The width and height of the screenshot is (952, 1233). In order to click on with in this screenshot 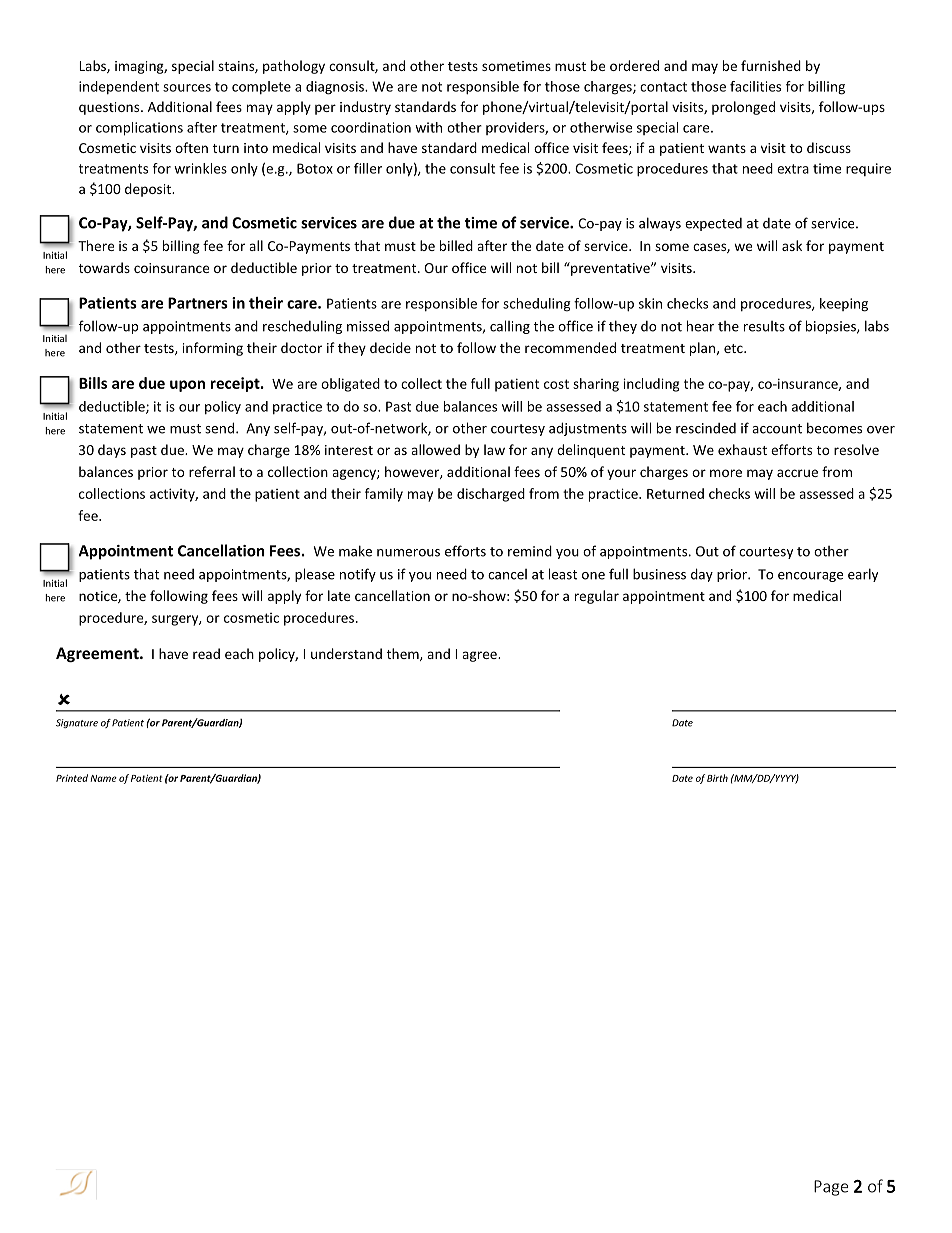, I will do `click(428, 127)`.
